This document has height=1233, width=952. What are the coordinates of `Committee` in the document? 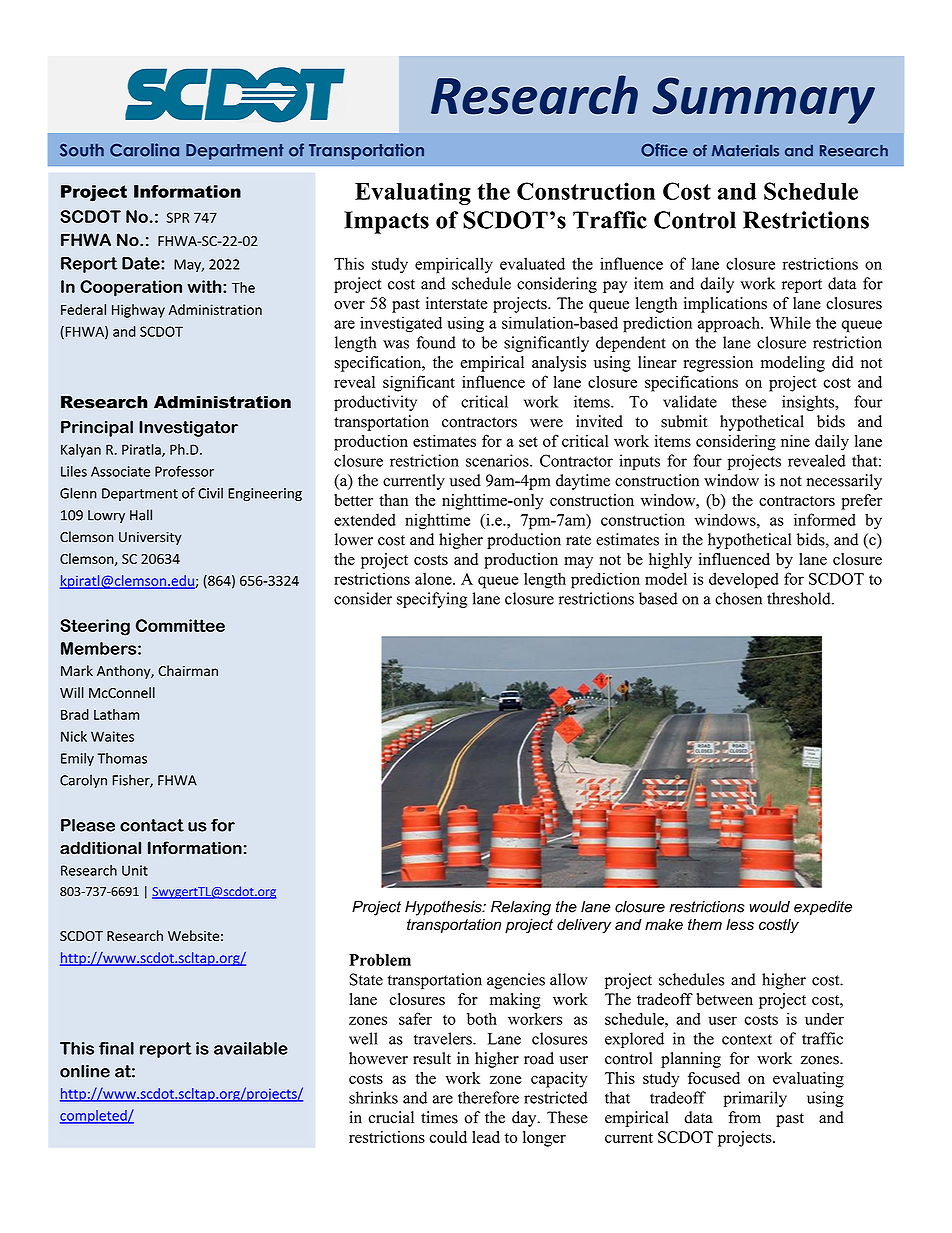 It's located at (180, 625).
